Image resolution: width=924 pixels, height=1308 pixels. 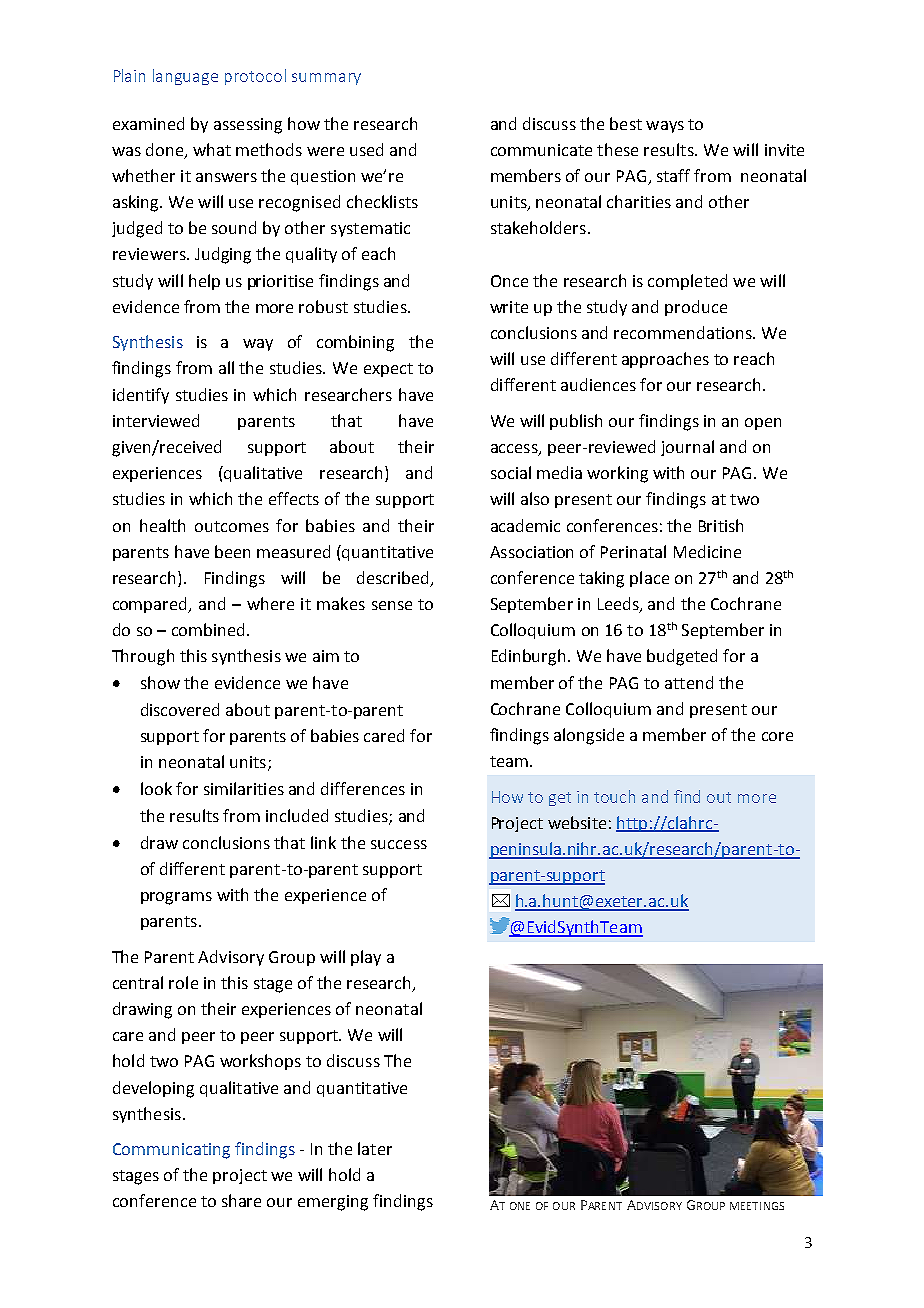 I want to click on Edinburgh, so click(x=528, y=657).
